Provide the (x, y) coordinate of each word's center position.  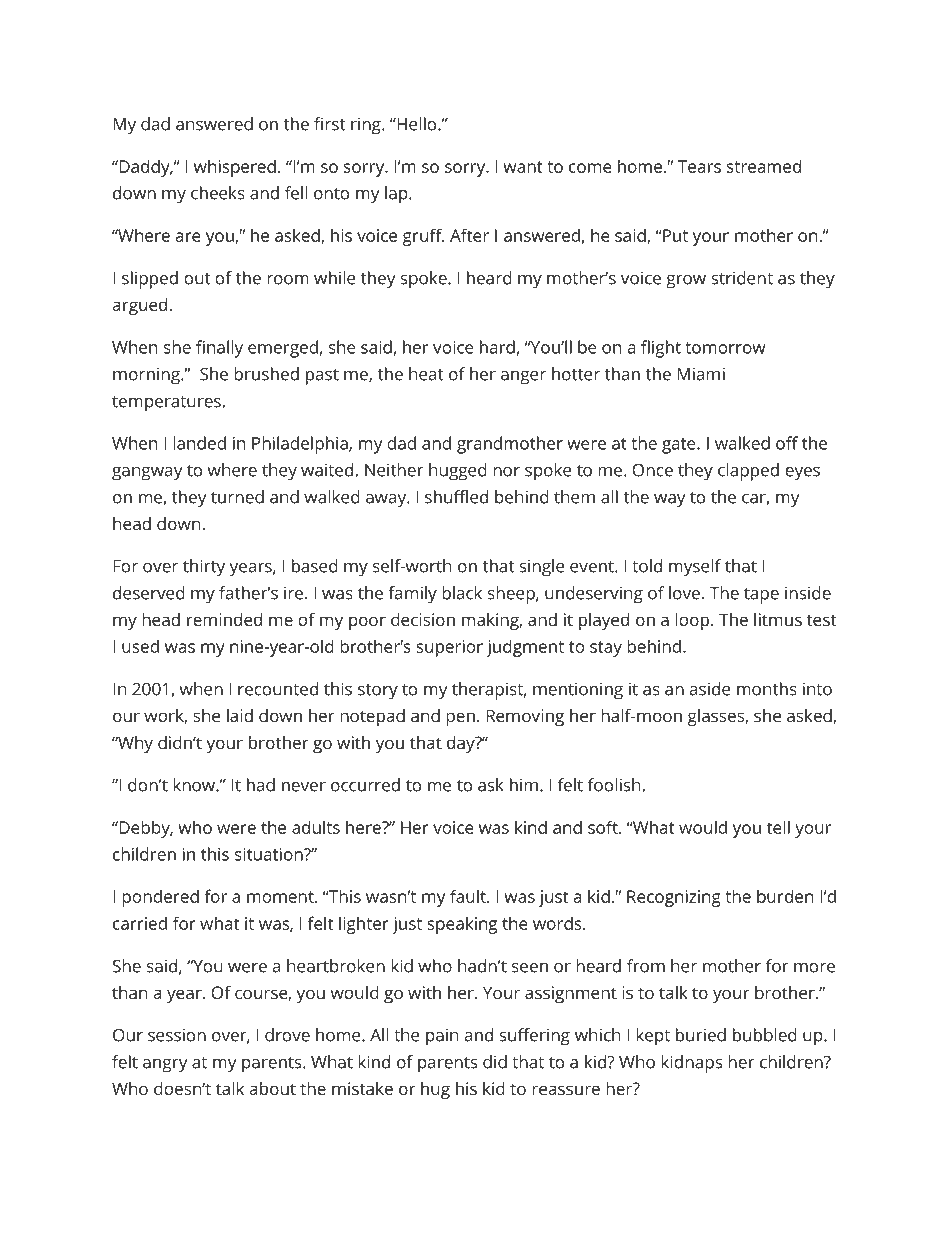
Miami (701, 374)
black (462, 593)
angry (165, 1066)
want (523, 167)
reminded (224, 619)
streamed (764, 166)
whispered (235, 168)
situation (270, 854)
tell (778, 827)
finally (219, 349)
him (524, 785)
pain (442, 1037)
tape (761, 596)
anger (523, 378)
